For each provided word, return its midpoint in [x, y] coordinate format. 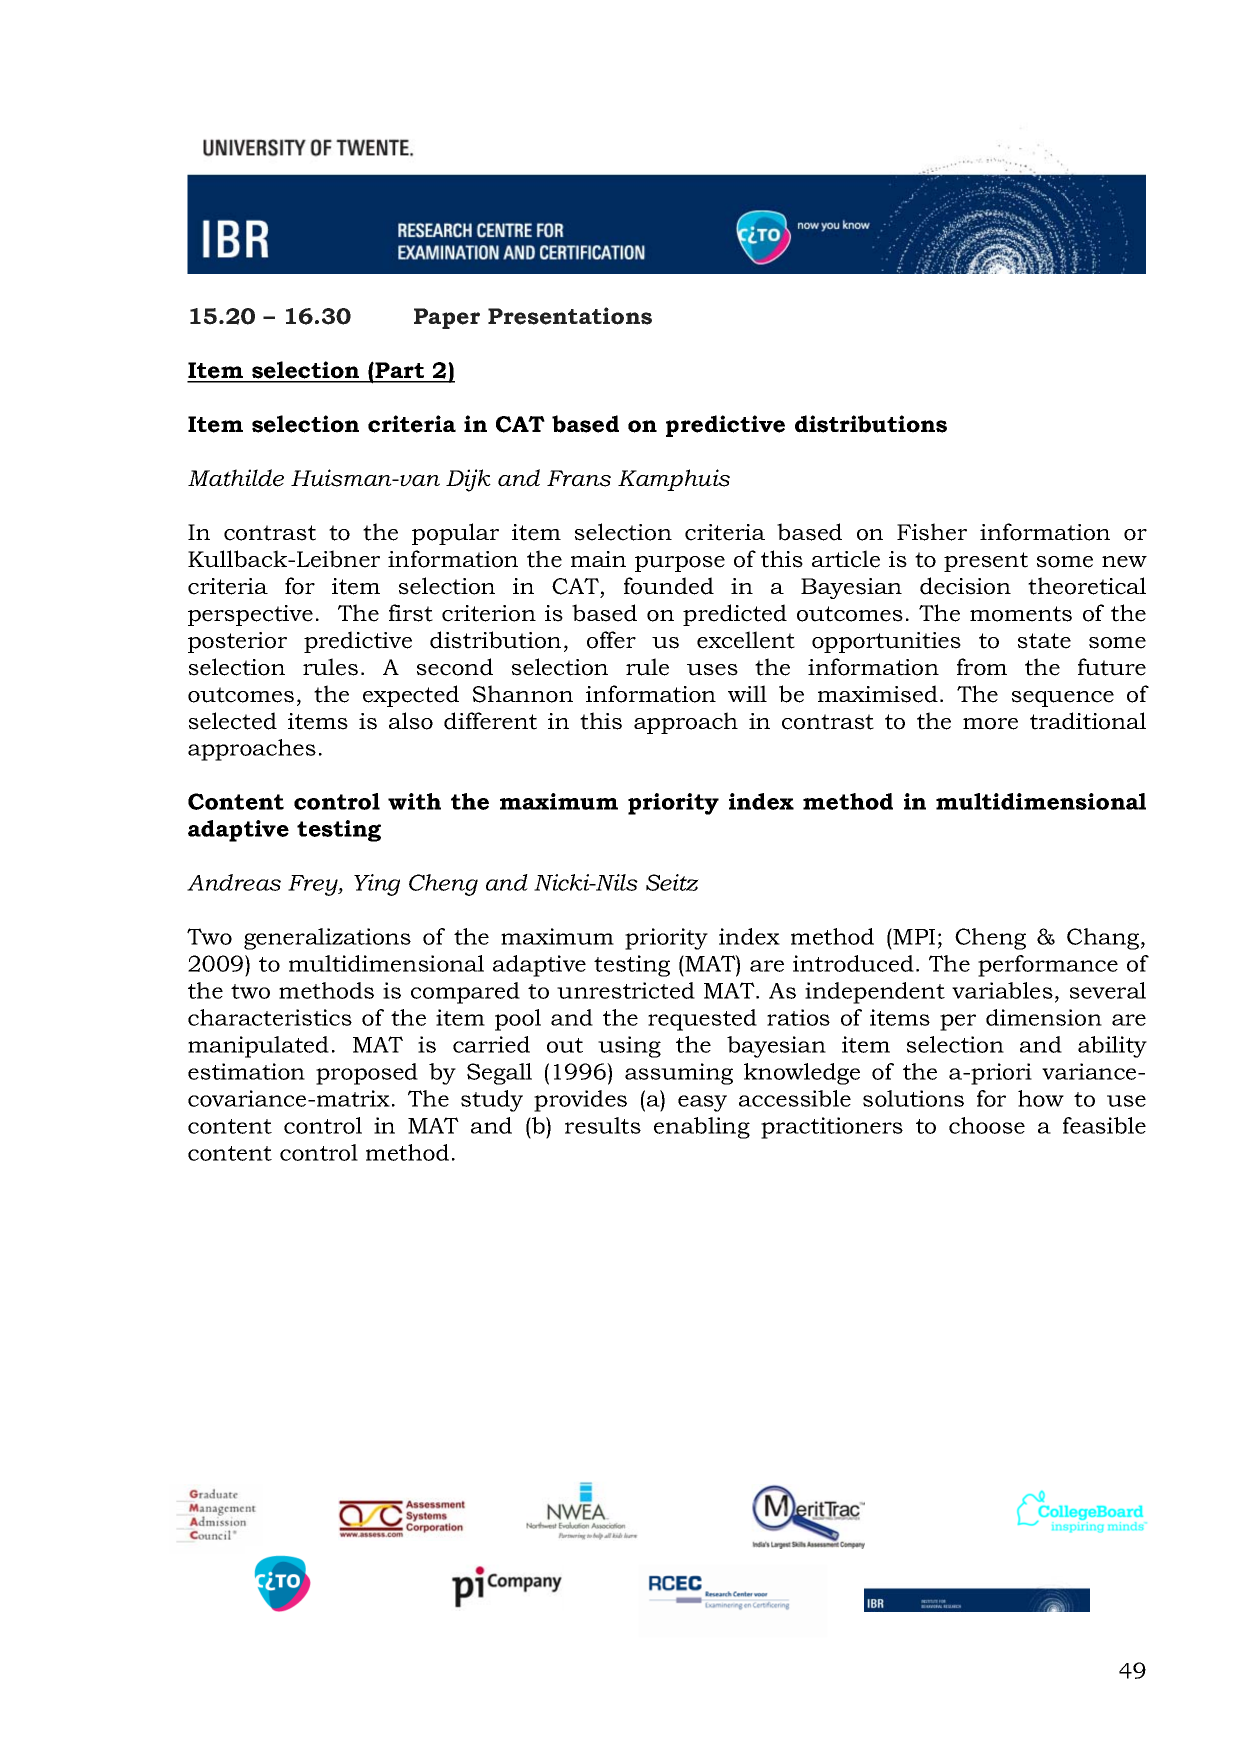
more [990, 724]
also [411, 721]
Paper [447, 318]
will [747, 693]
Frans [579, 478]
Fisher [932, 532]
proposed [367, 1074]
